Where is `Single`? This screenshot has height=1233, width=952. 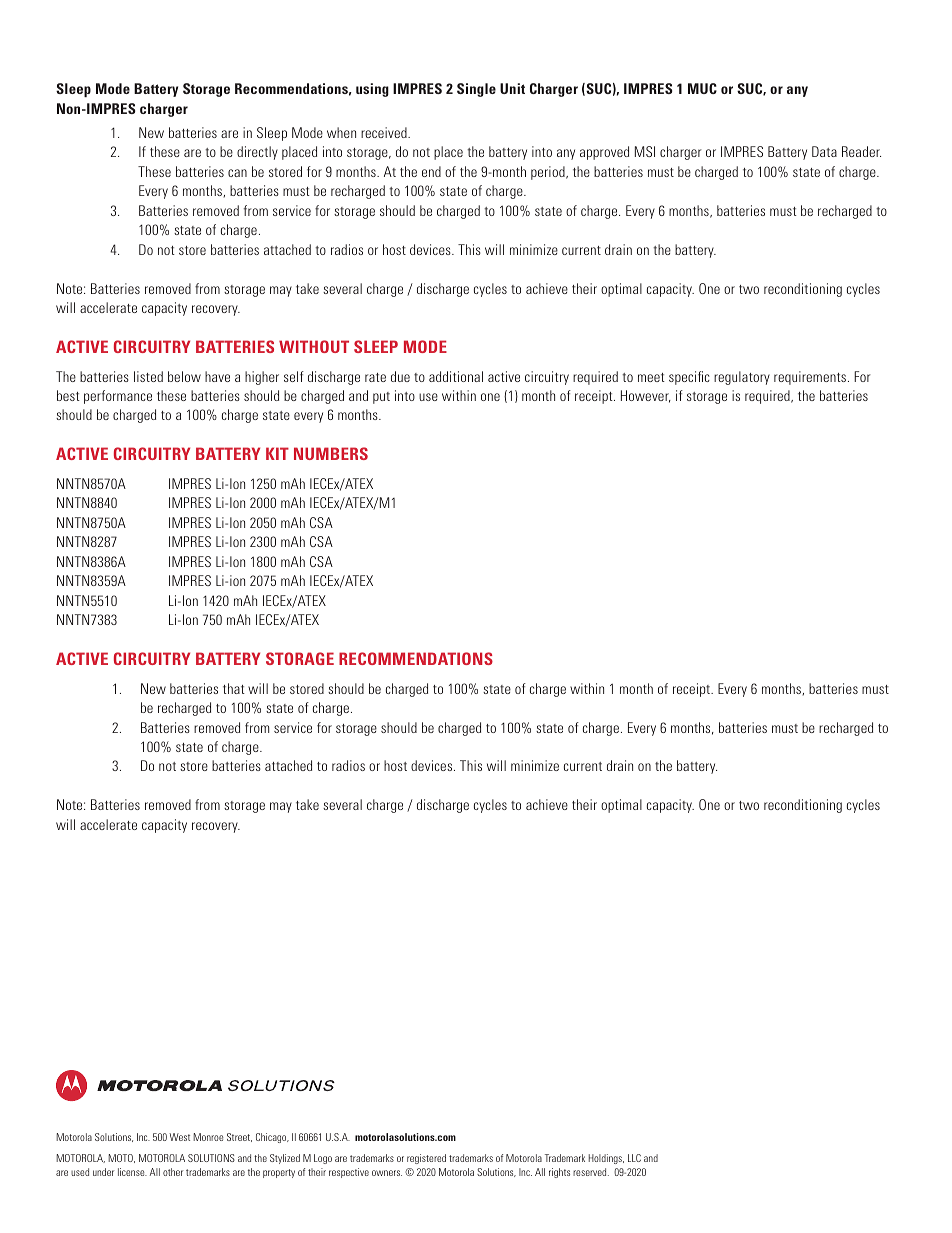 Single is located at coordinates (476, 90).
